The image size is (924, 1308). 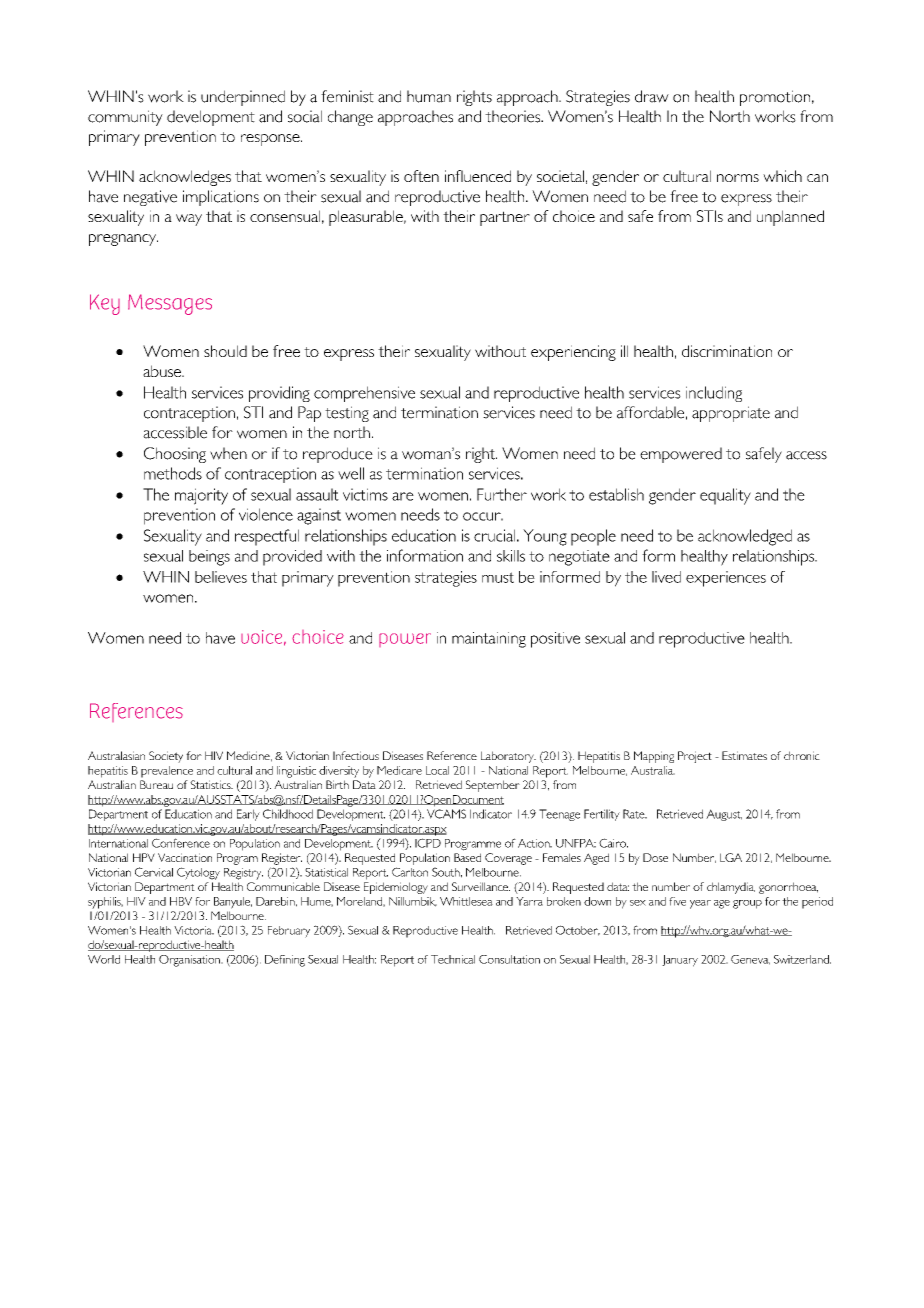 I want to click on comprehensive, so click(x=364, y=394).
